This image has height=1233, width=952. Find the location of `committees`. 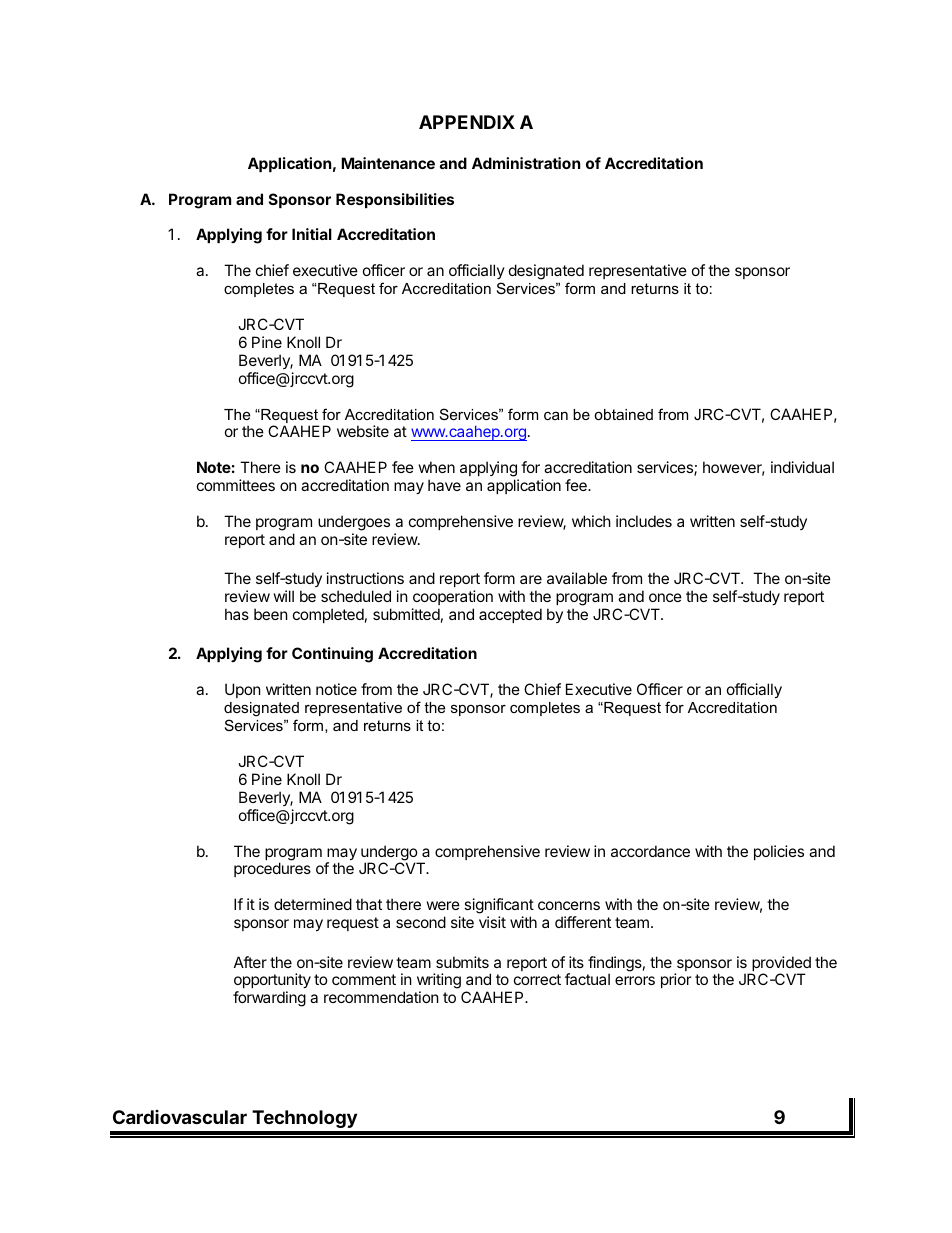

committees is located at coordinates (236, 485).
